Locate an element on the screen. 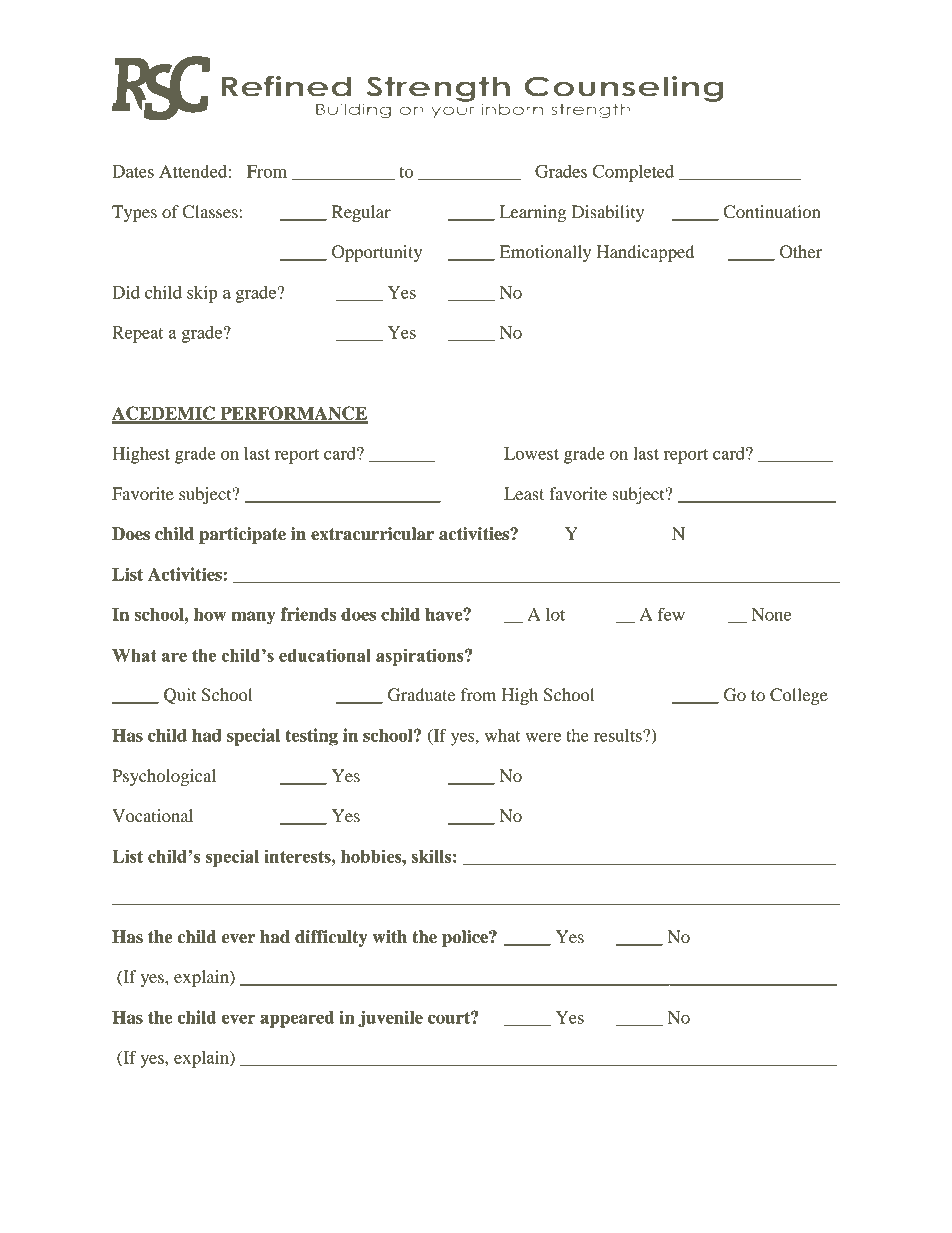 The height and width of the screenshot is (1233, 952). Learning is located at coordinates (533, 213).
